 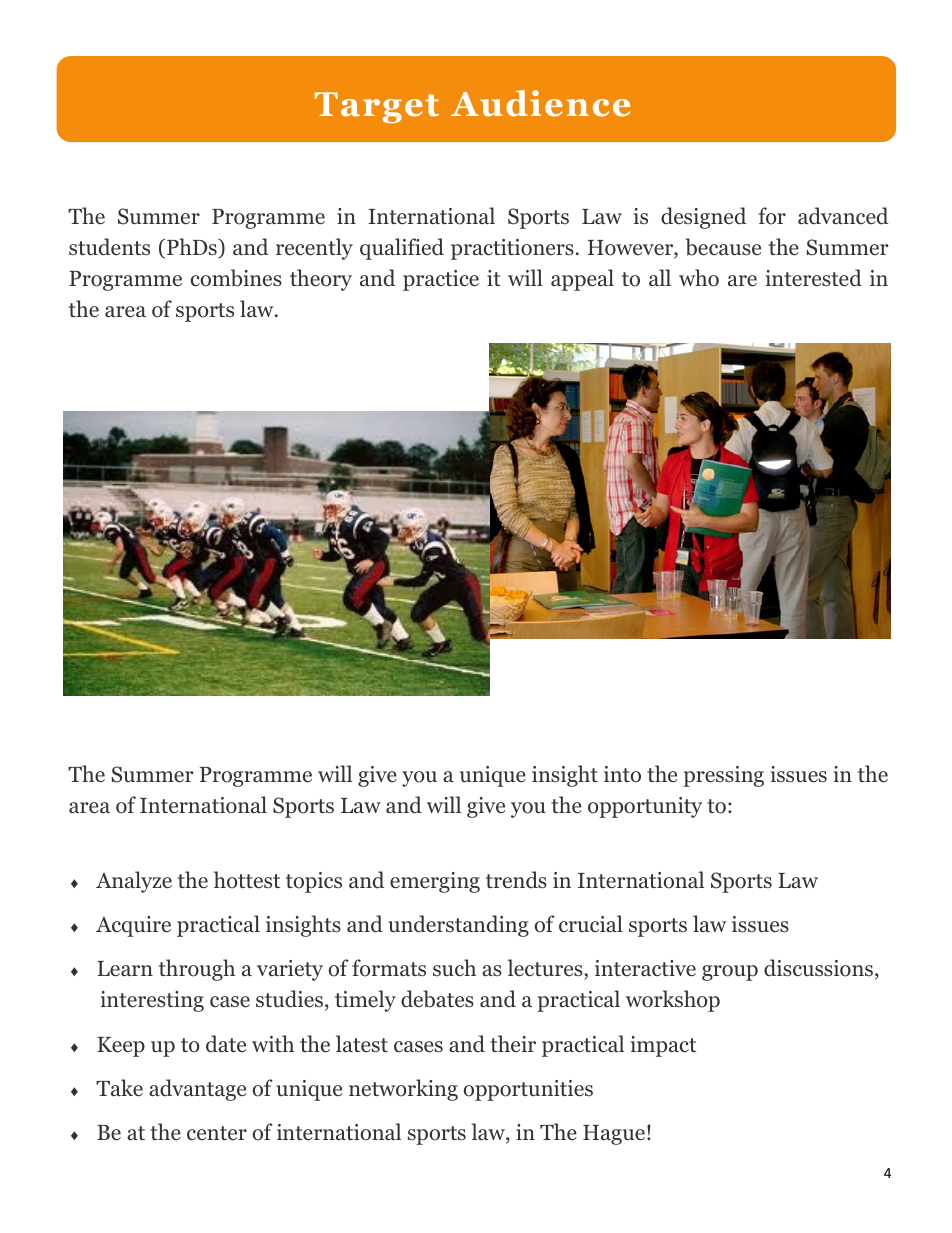 I want to click on theory, so click(x=321, y=280).
